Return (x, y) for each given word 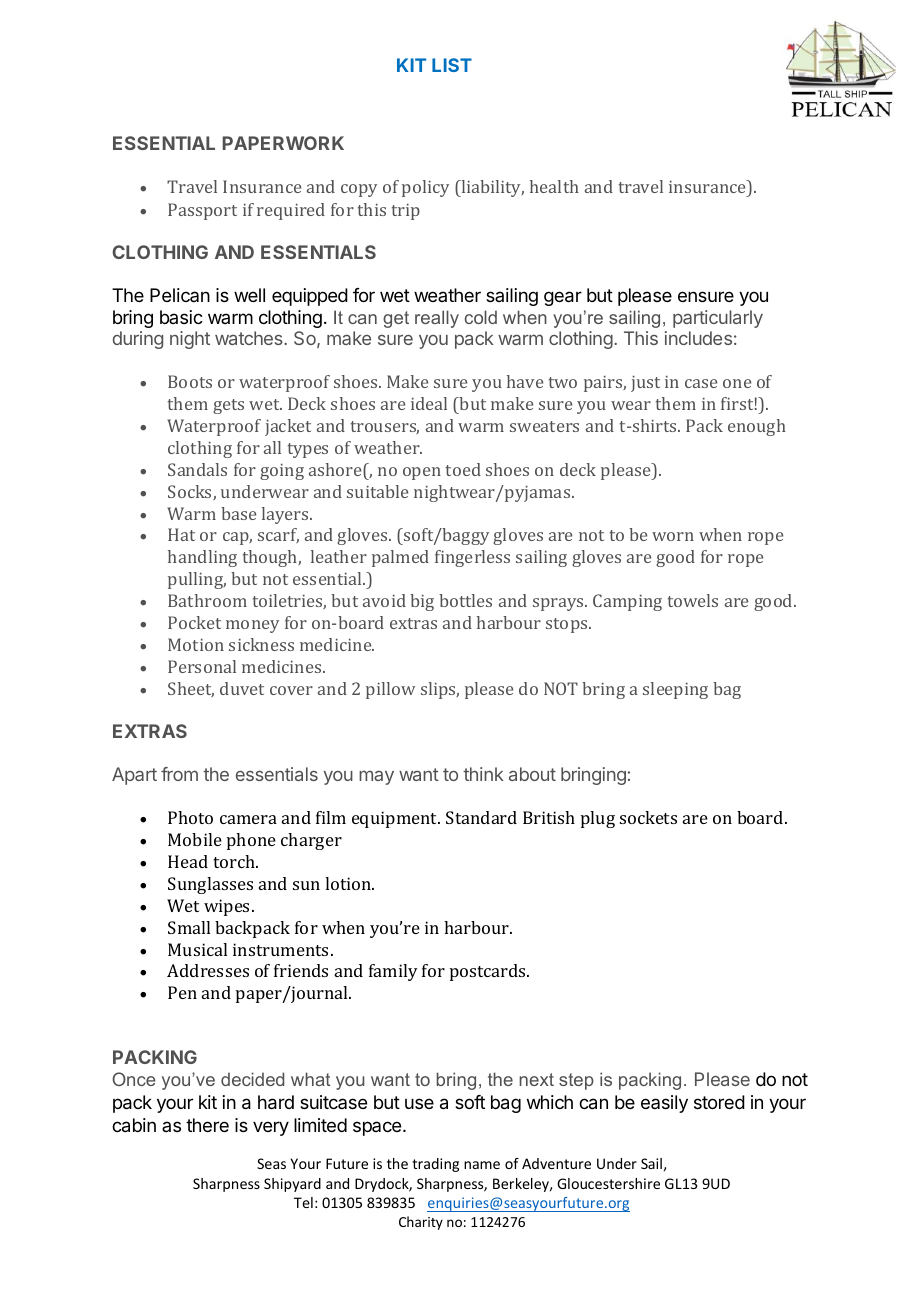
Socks (191, 492)
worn (673, 536)
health (554, 186)
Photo (190, 817)
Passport (202, 211)
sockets (648, 817)
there (207, 1125)
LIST (452, 65)
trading (435, 1165)
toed (463, 469)
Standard (481, 817)
